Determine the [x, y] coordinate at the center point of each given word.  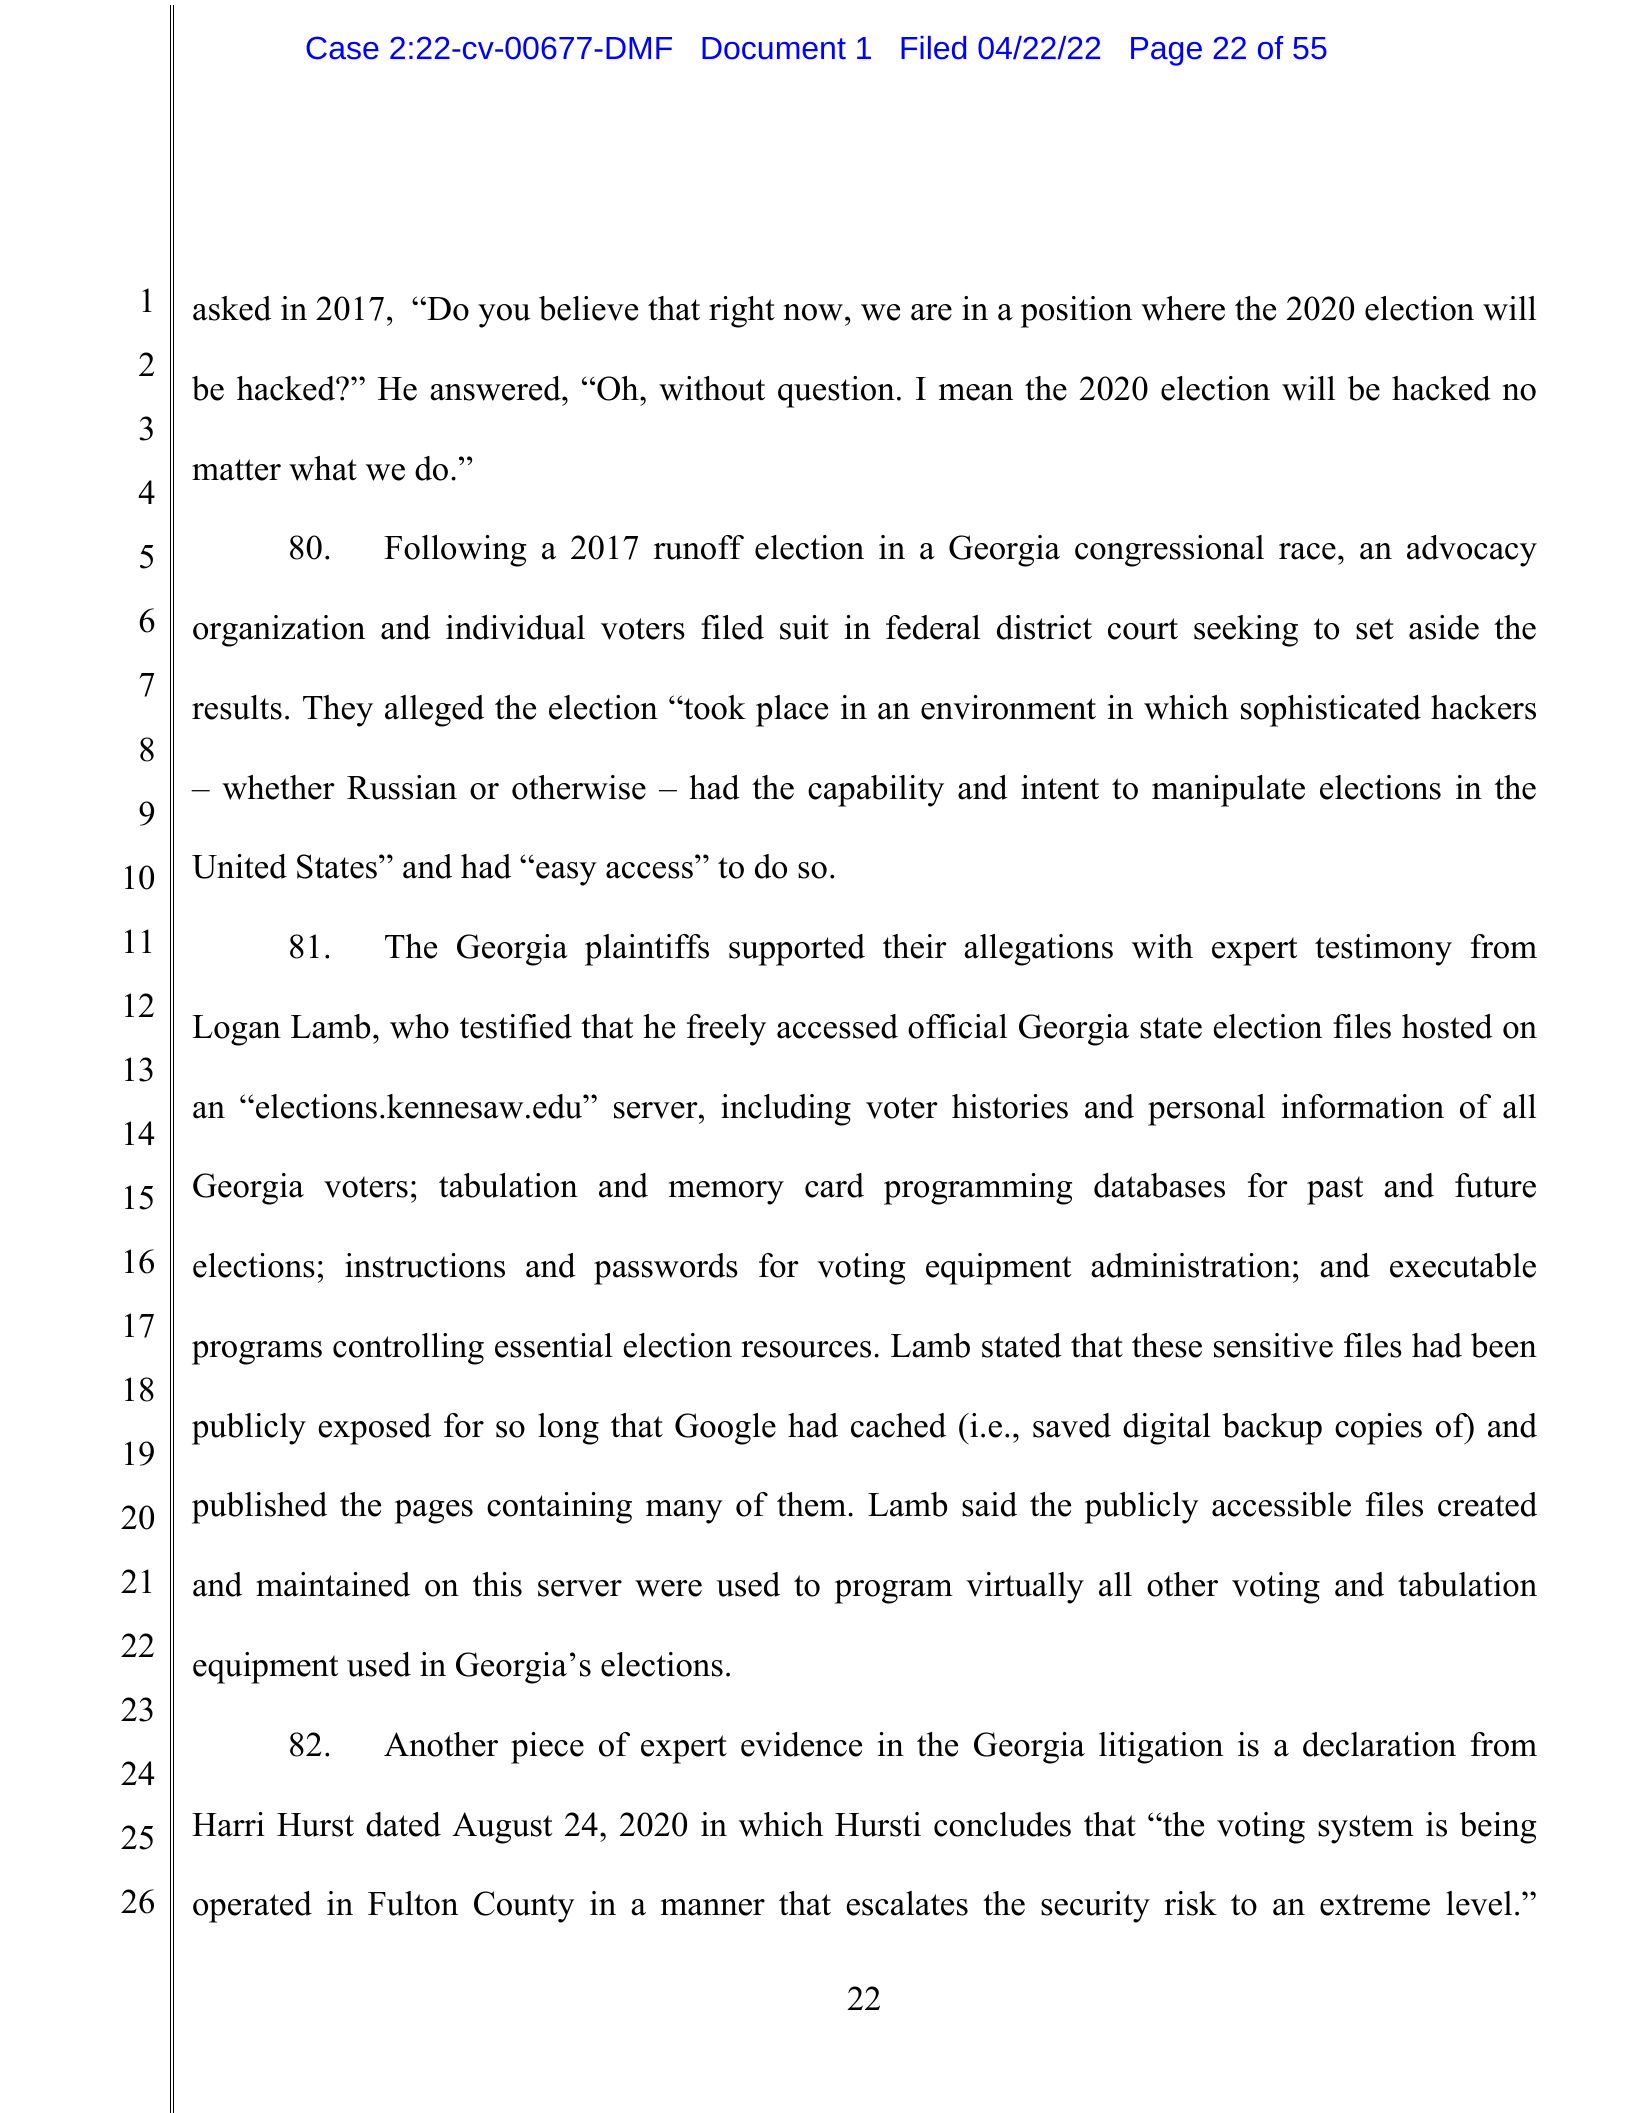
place [792, 711]
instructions [425, 1265]
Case [342, 48]
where [1183, 308]
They [338, 711]
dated [403, 1824]
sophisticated [1331, 711]
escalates [907, 1903]
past [1335, 1190]
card [834, 1185]
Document [774, 48]
